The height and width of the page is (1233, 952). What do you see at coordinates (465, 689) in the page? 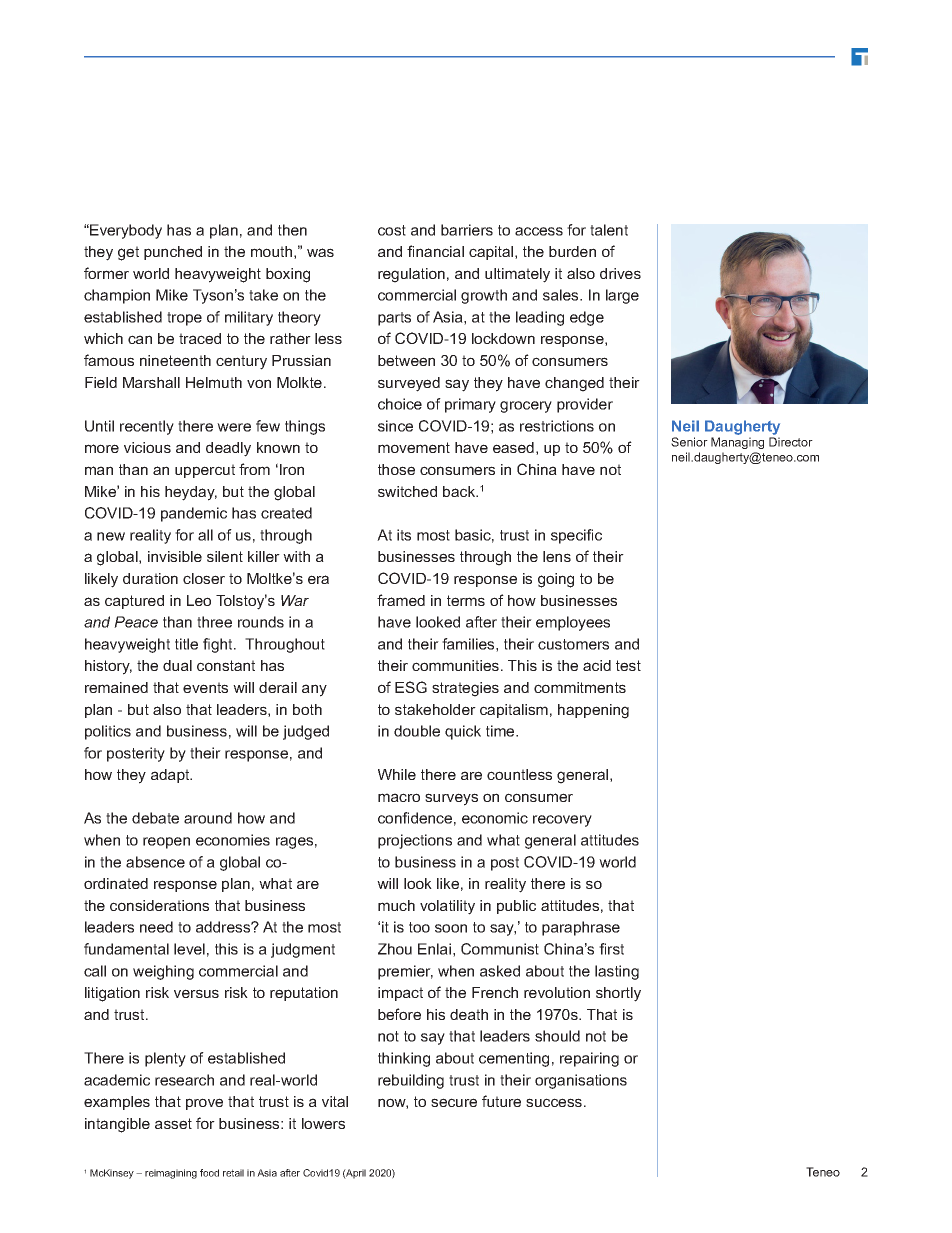
I see `strategies` at bounding box center [465, 689].
